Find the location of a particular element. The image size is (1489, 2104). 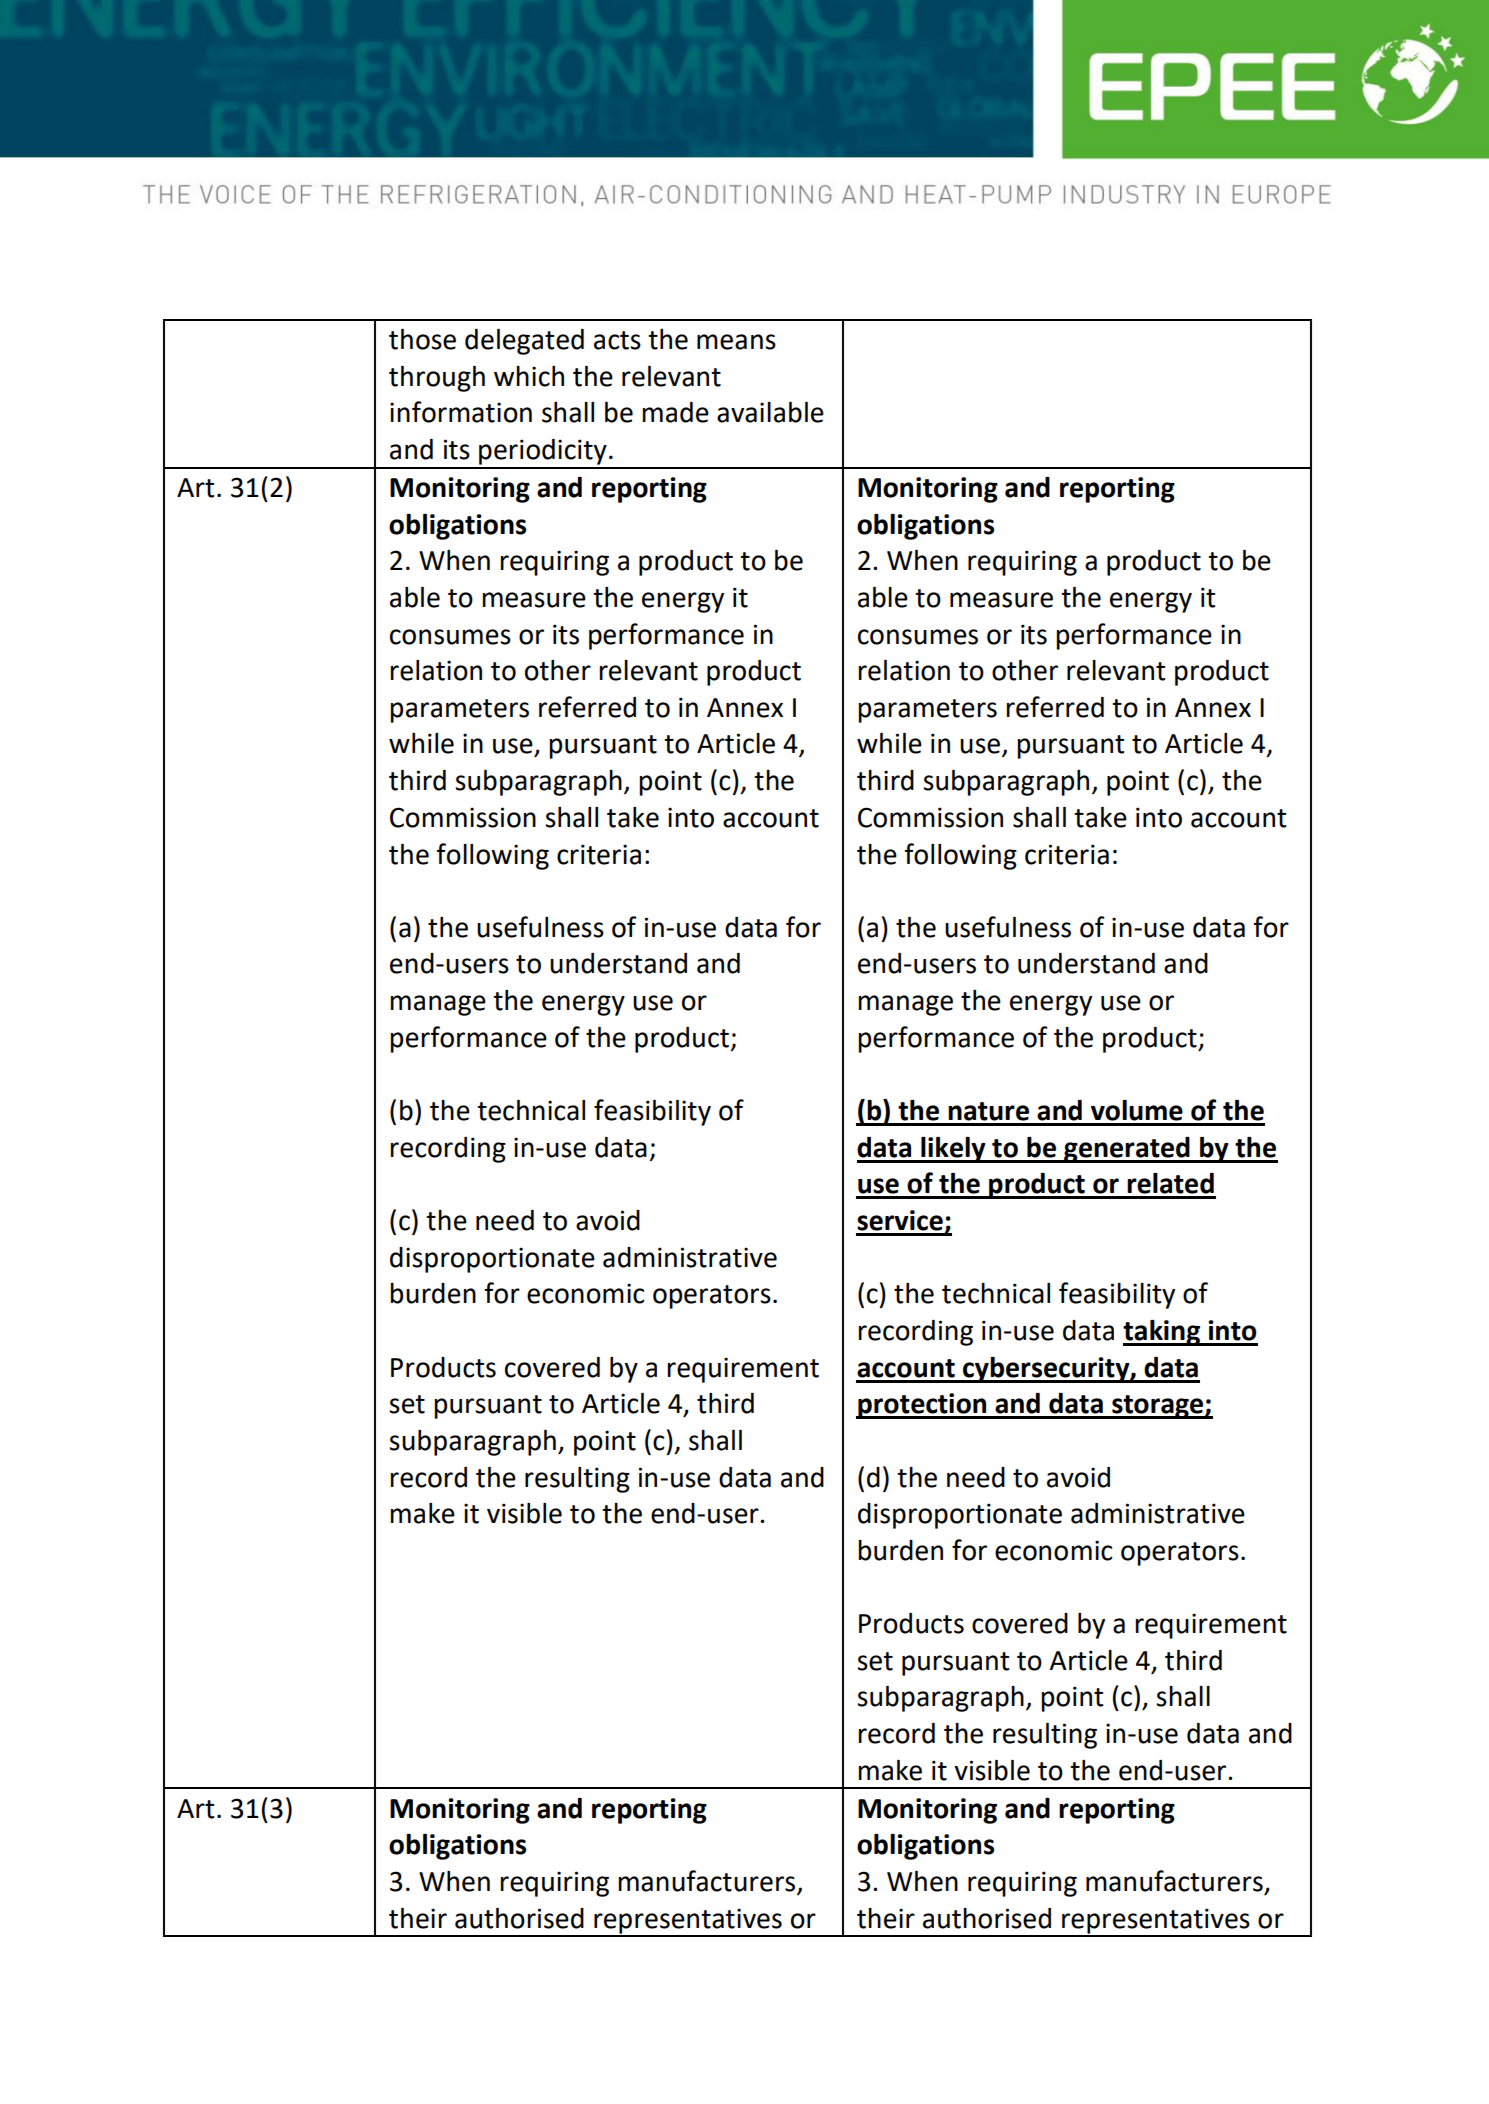

protection is located at coordinates (922, 1406).
